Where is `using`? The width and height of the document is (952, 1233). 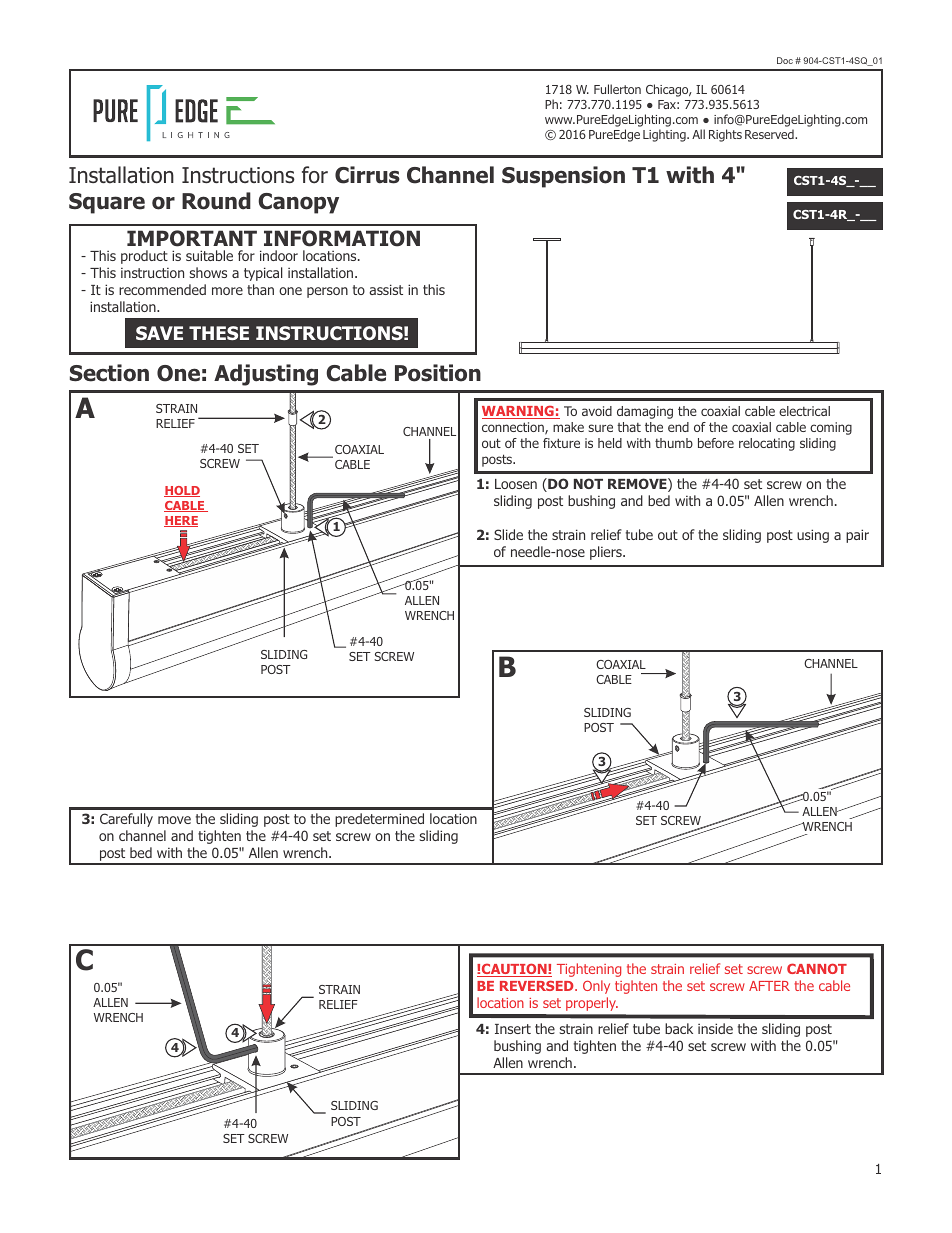
using is located at coordinates (813, 536).
